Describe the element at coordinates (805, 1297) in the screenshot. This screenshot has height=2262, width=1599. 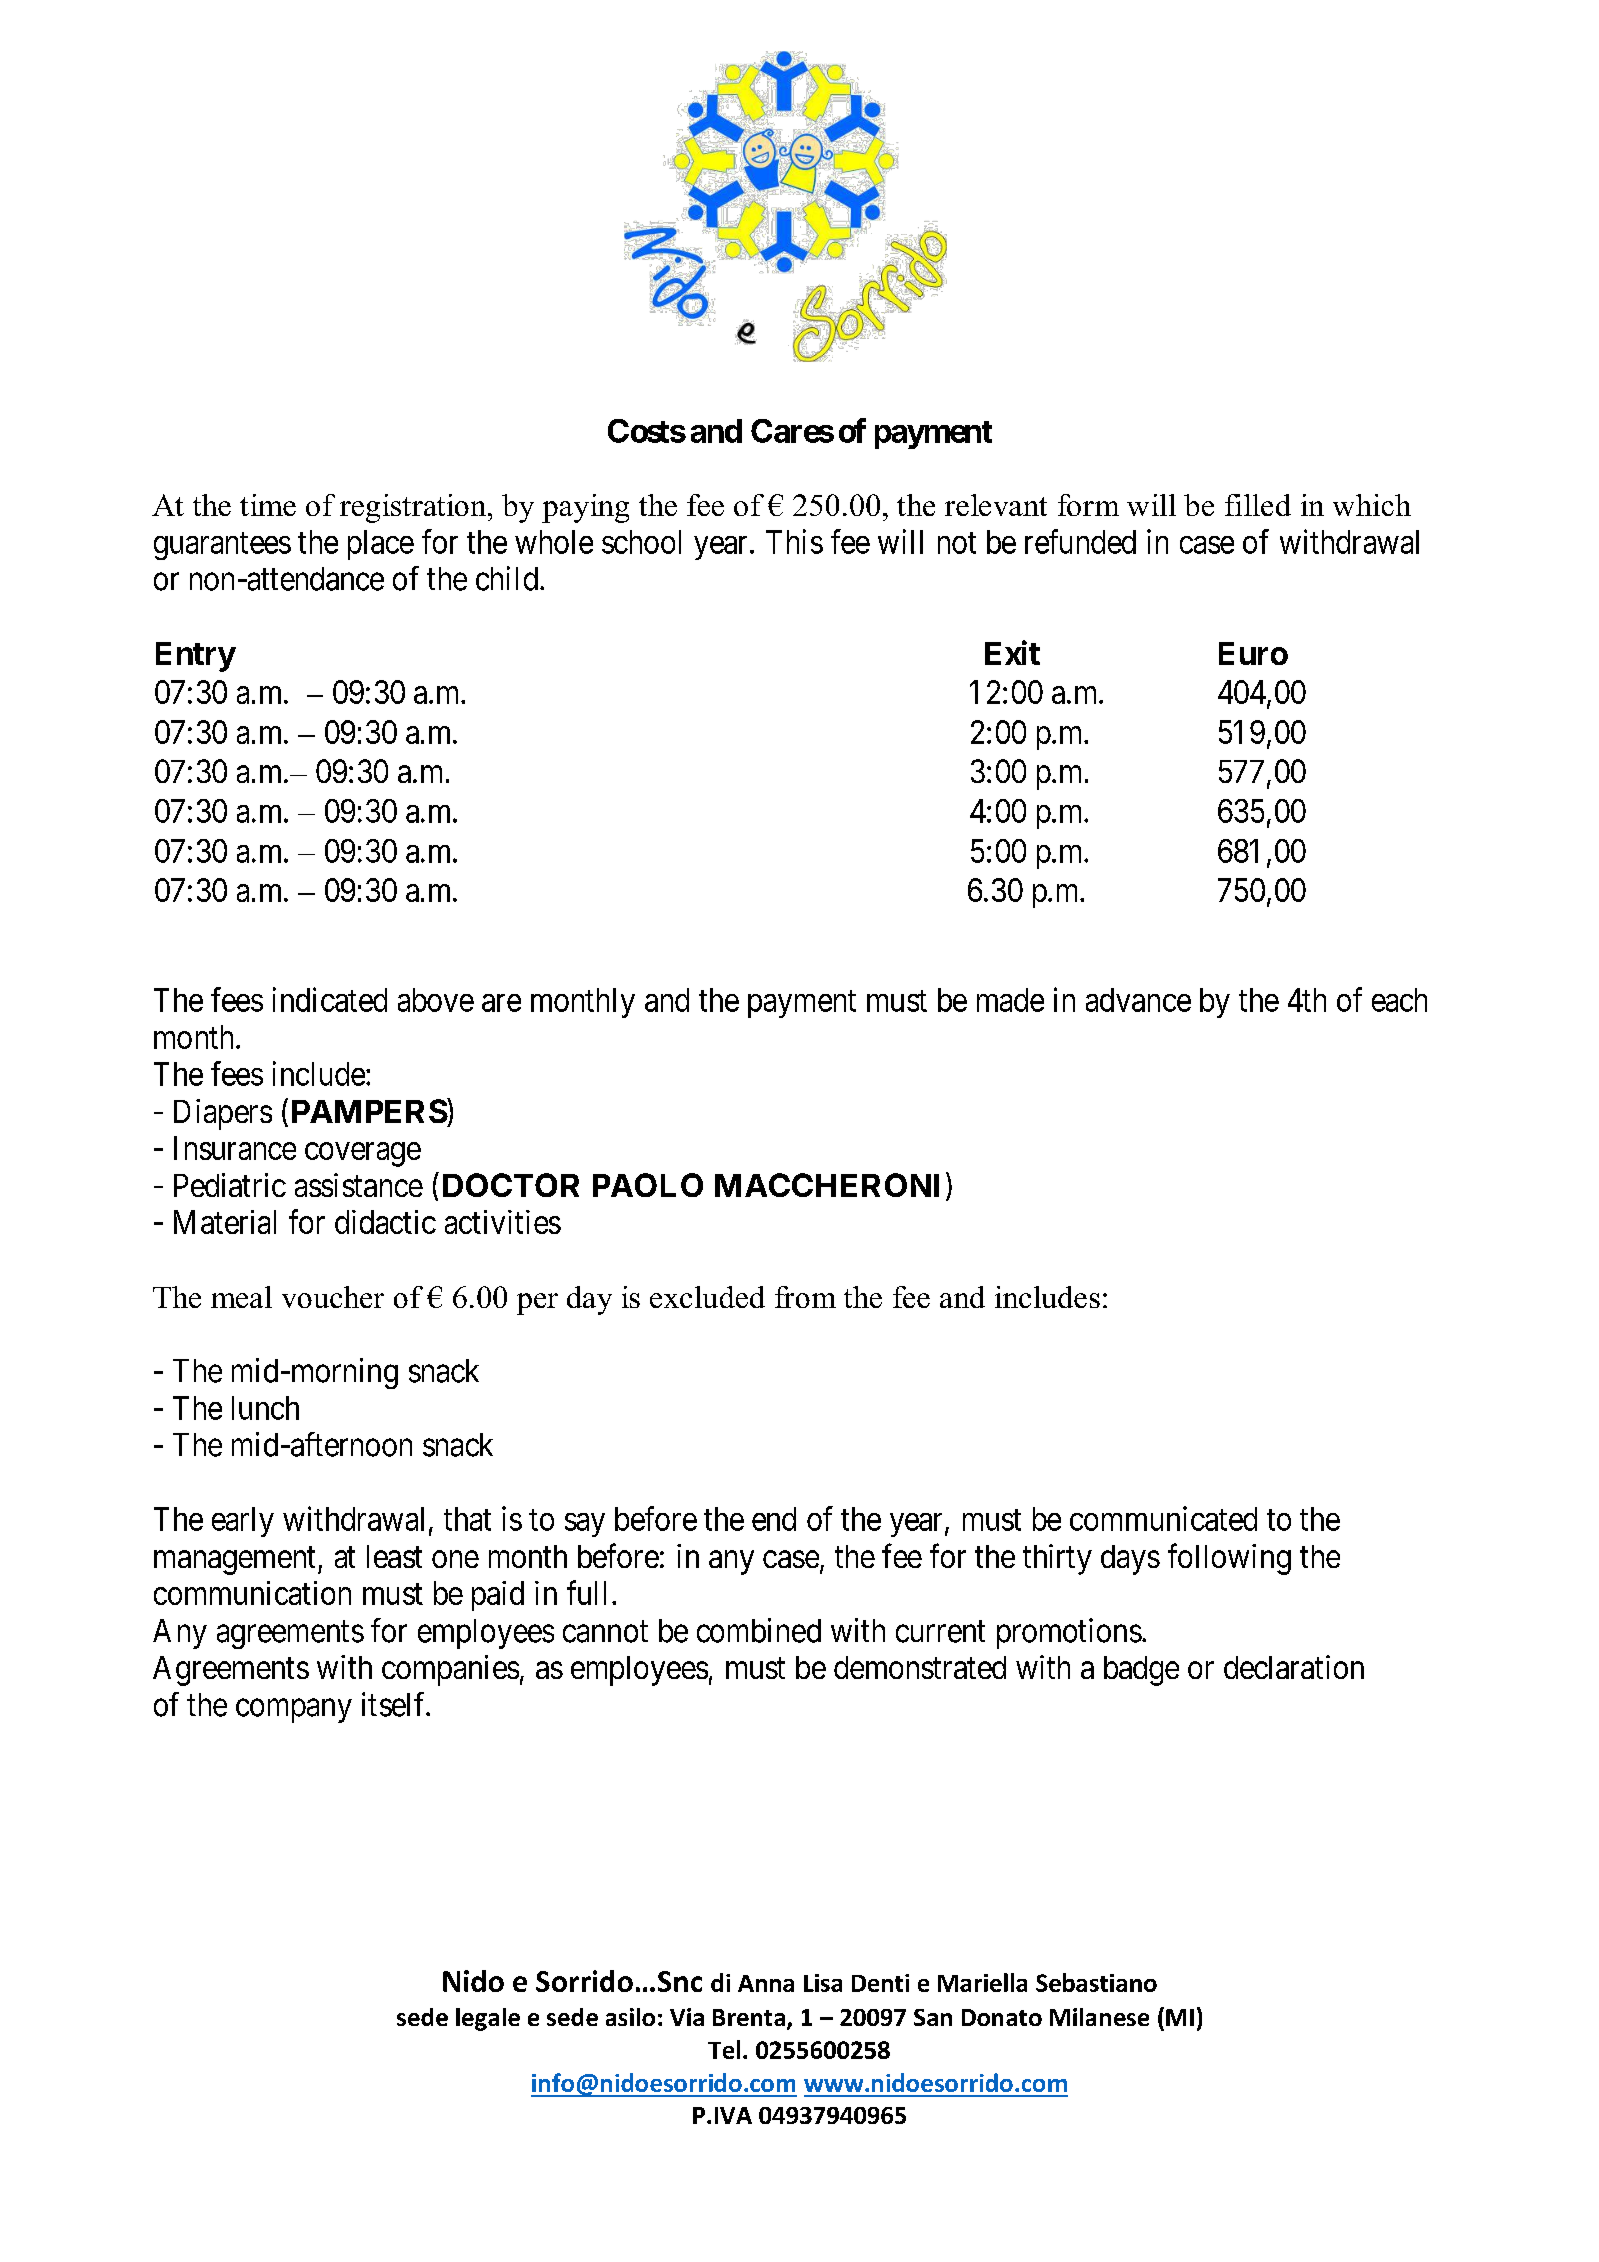
I see `from` at that location.
